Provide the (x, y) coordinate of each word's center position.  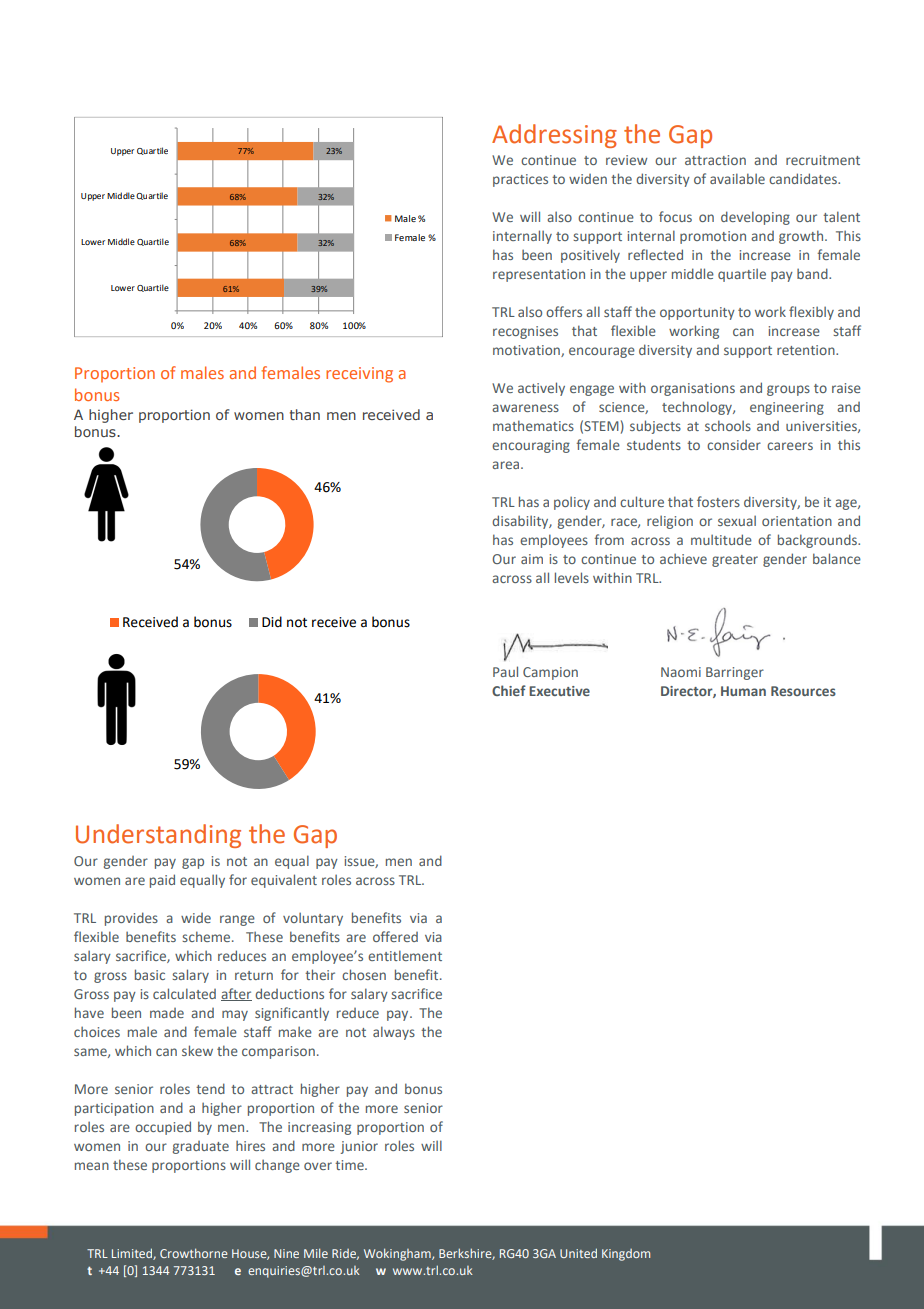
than (305, 414)
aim (532, 559)
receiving (359, 375)
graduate (201, 1147)
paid (162, 881)
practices (520, 180)
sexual (737, 520)
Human (743, 691)
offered (395, 936)
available (737, 178)
